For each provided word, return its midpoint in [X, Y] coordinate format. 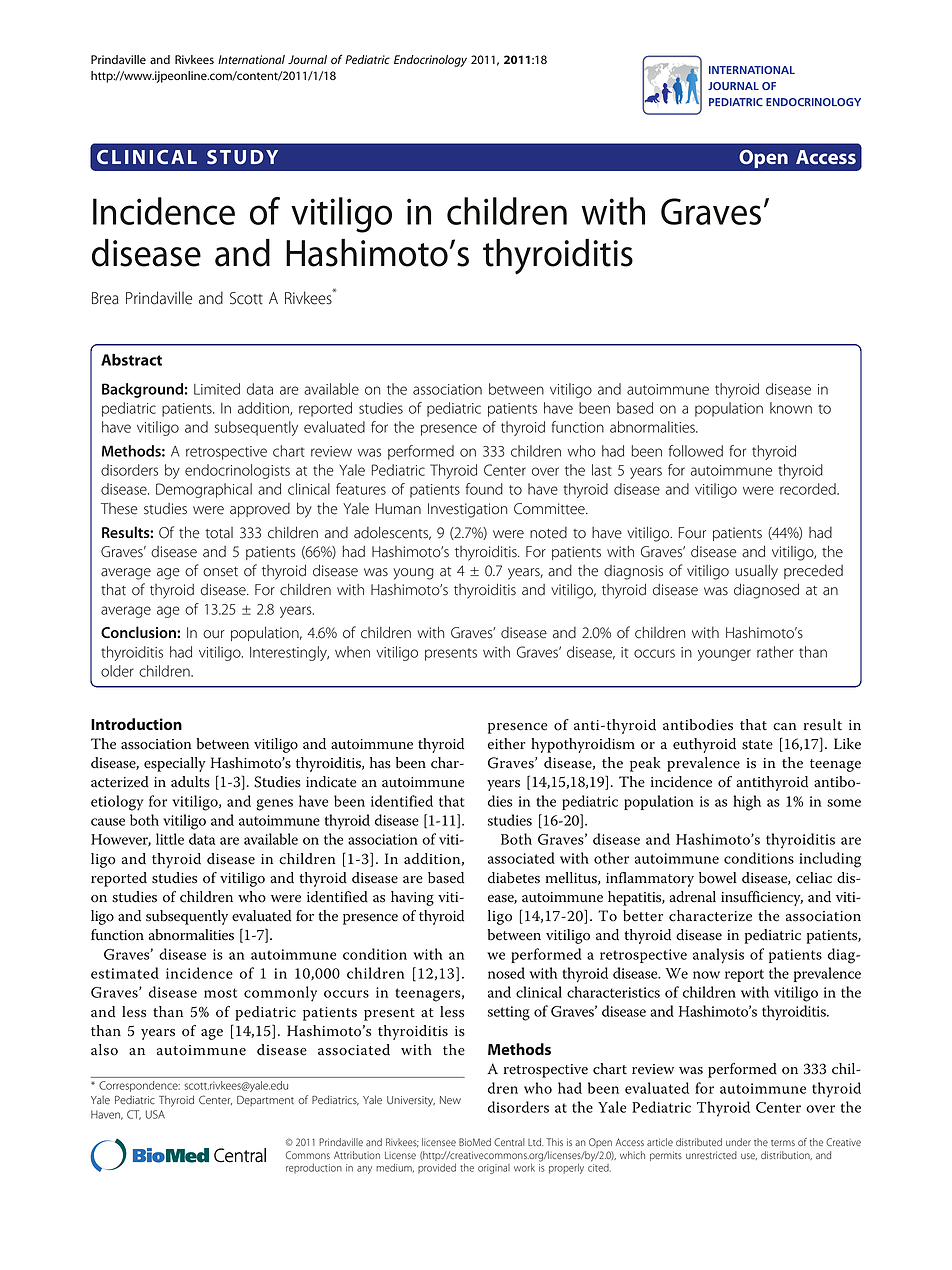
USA [155, 1114]
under [738, 1142]
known [791, 408]
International [251, 59]
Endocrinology [430, 61]
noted [548, 533]
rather [775, 652]
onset [220, 572]
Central [509, 1142]
